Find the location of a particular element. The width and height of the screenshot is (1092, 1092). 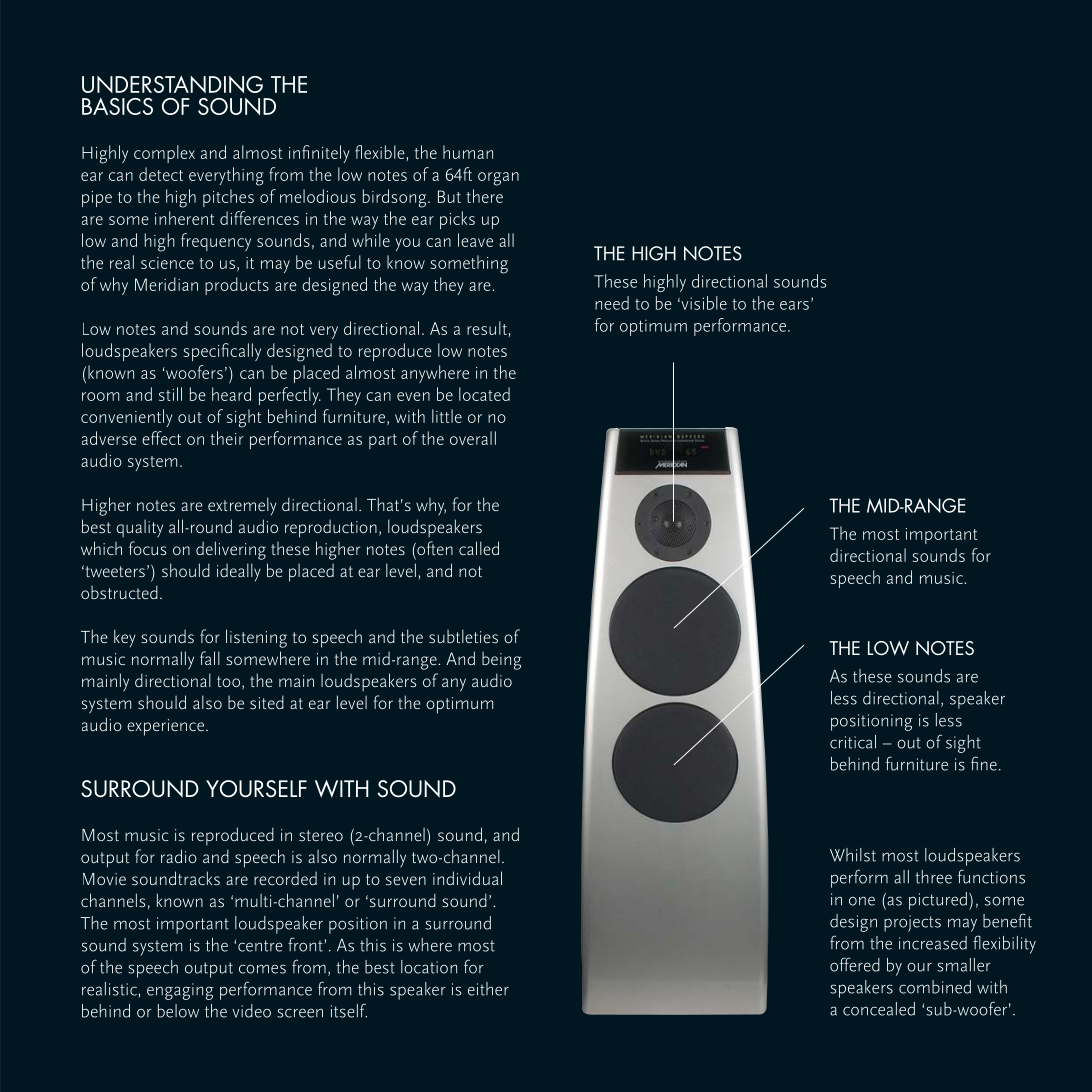

Whilst is located at coordinates (853, 855).
